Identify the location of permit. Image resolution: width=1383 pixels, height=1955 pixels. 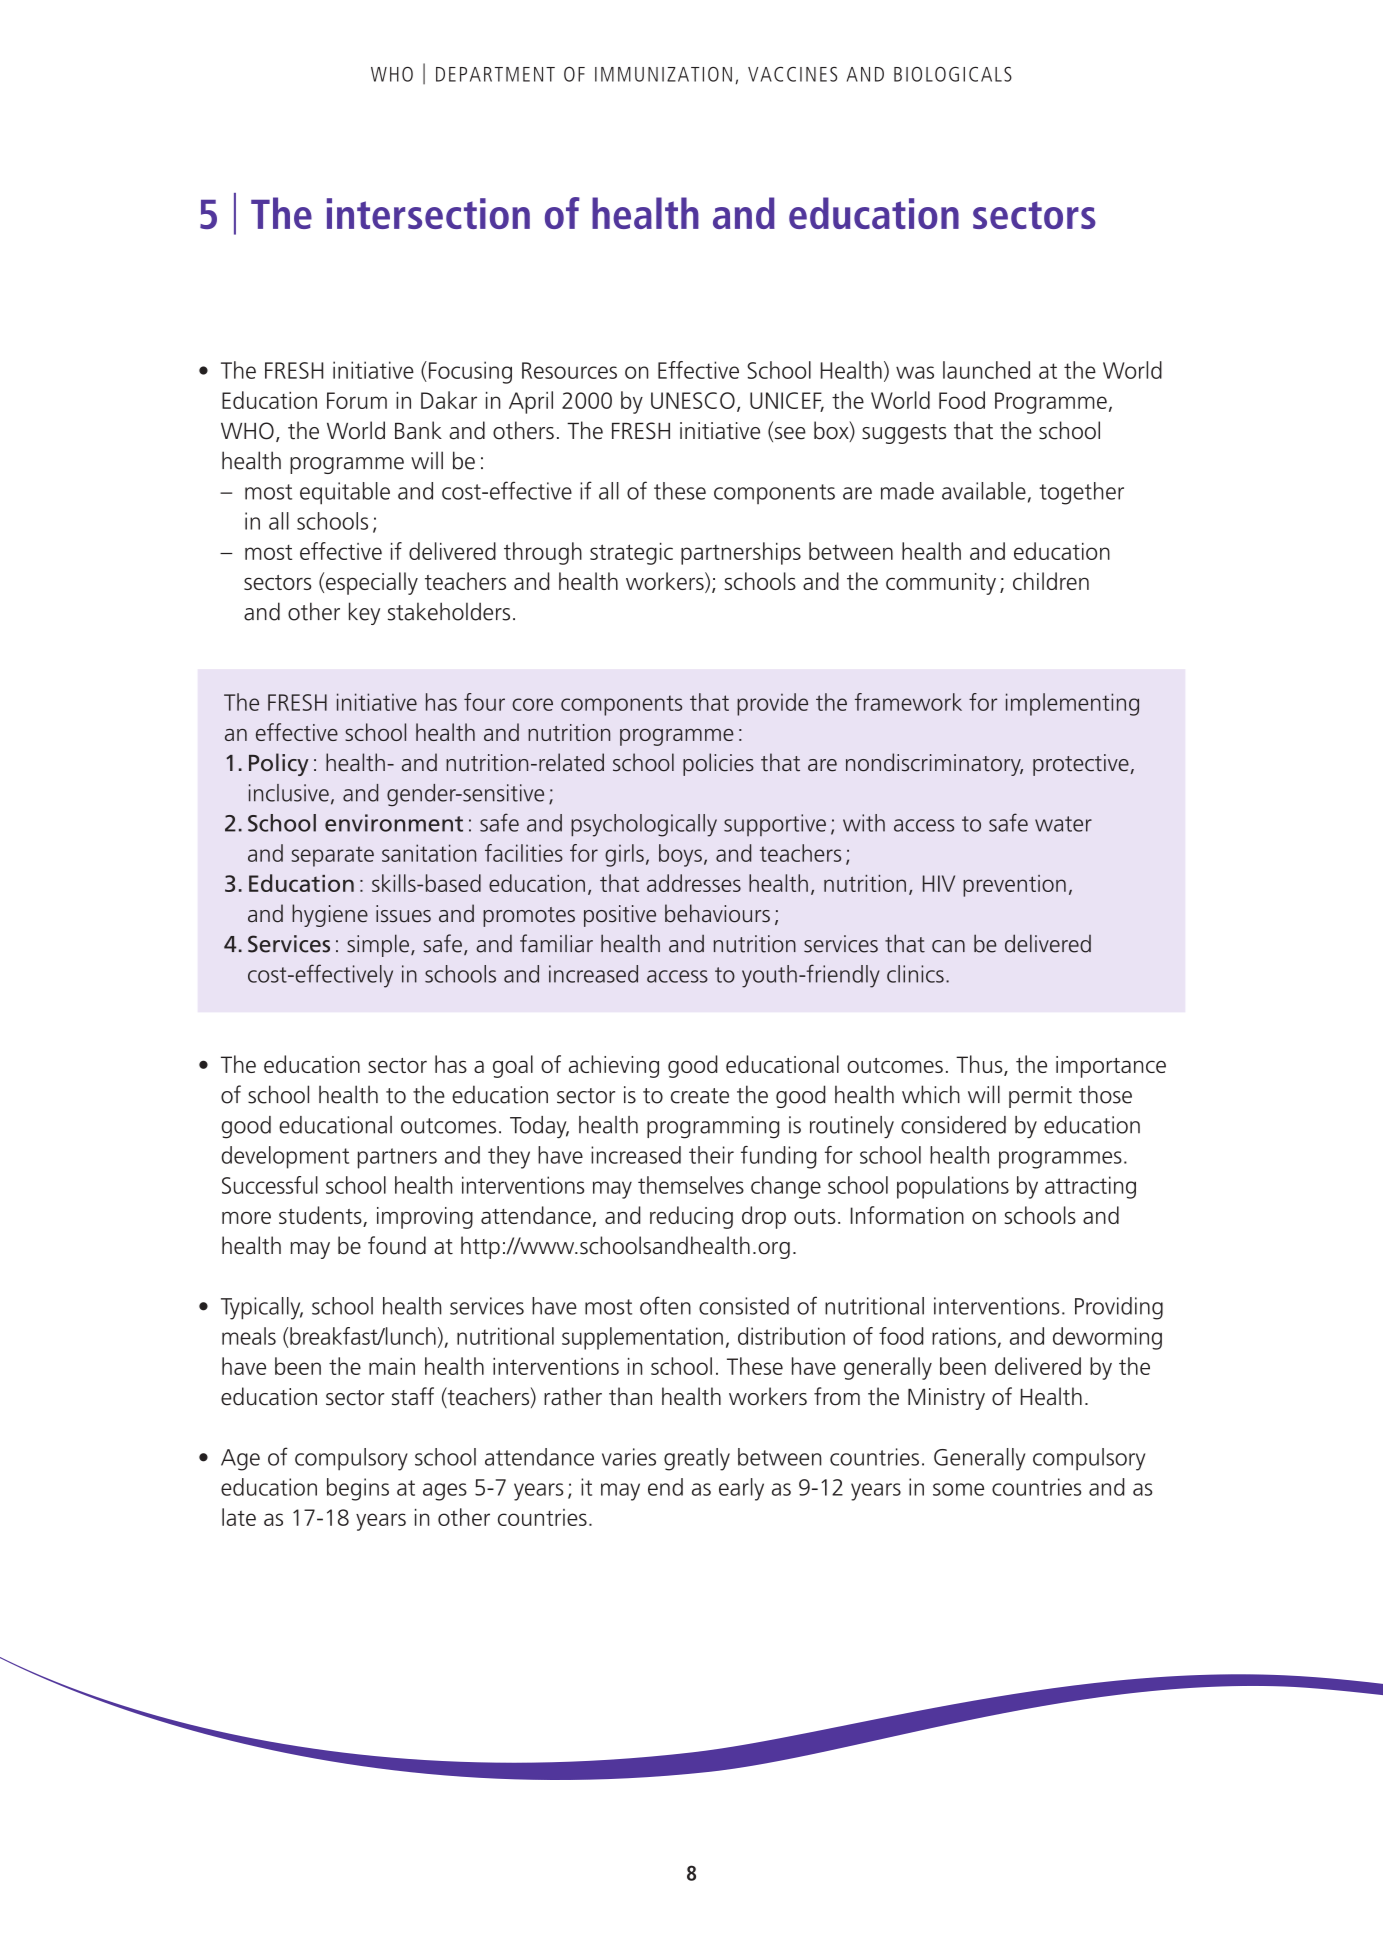
(1040, 1097).
